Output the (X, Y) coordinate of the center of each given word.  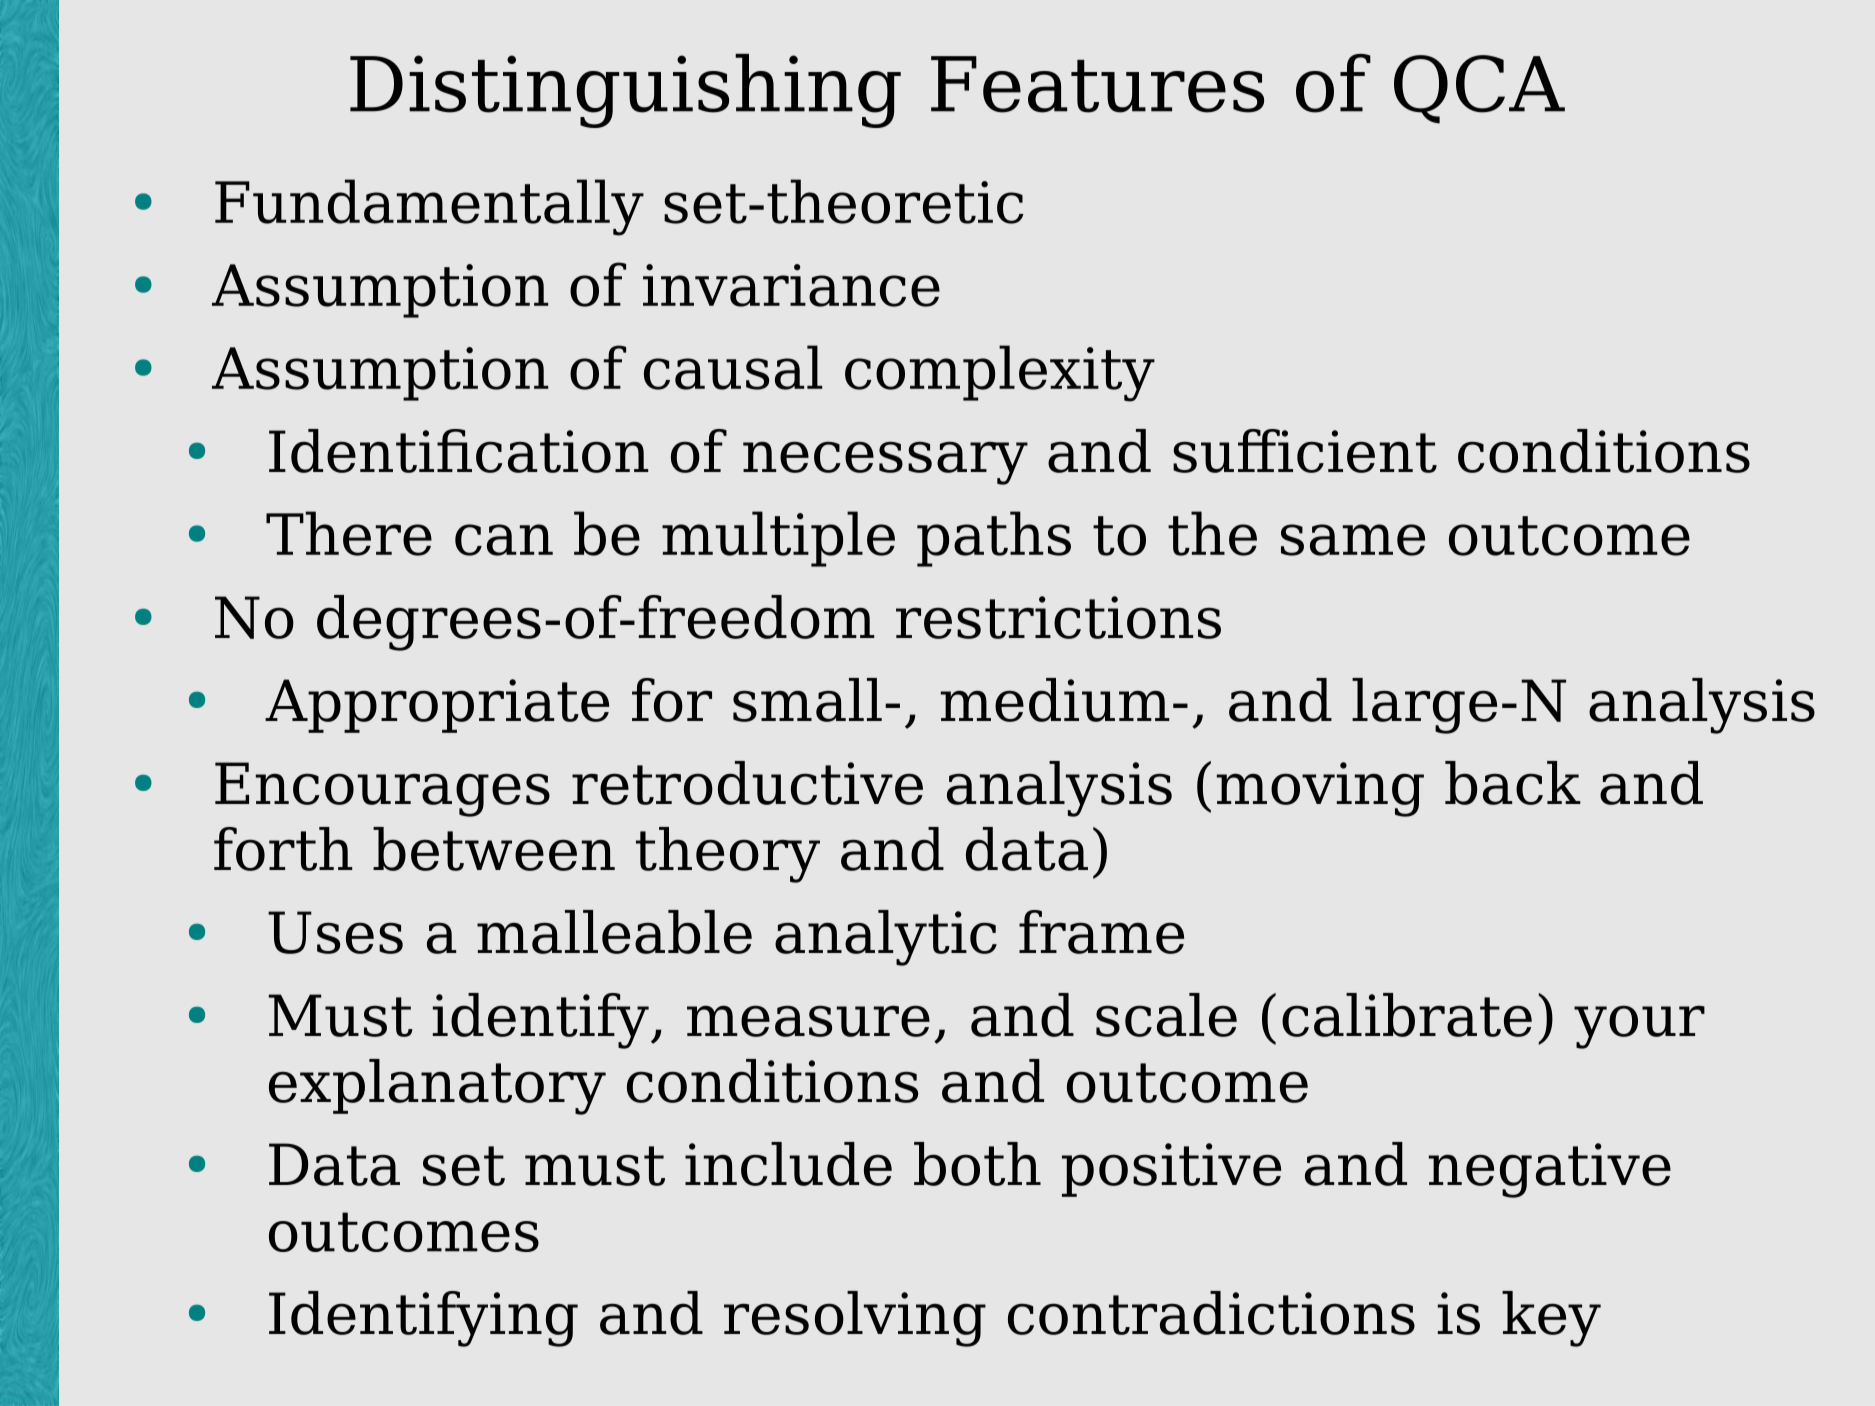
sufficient (1305, 451)
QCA (1479, 89)
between (494, 849)
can (504, 540)
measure (808, 1021)
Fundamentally (429, 207)
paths (994, 539)
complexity (1000, 373)
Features (1097, 84)
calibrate (1407, 1015)
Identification (458, 451)
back (1513, 783)
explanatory (437, 1087)
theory (728, 855)
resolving (855, 1319)
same (1353, 540)
